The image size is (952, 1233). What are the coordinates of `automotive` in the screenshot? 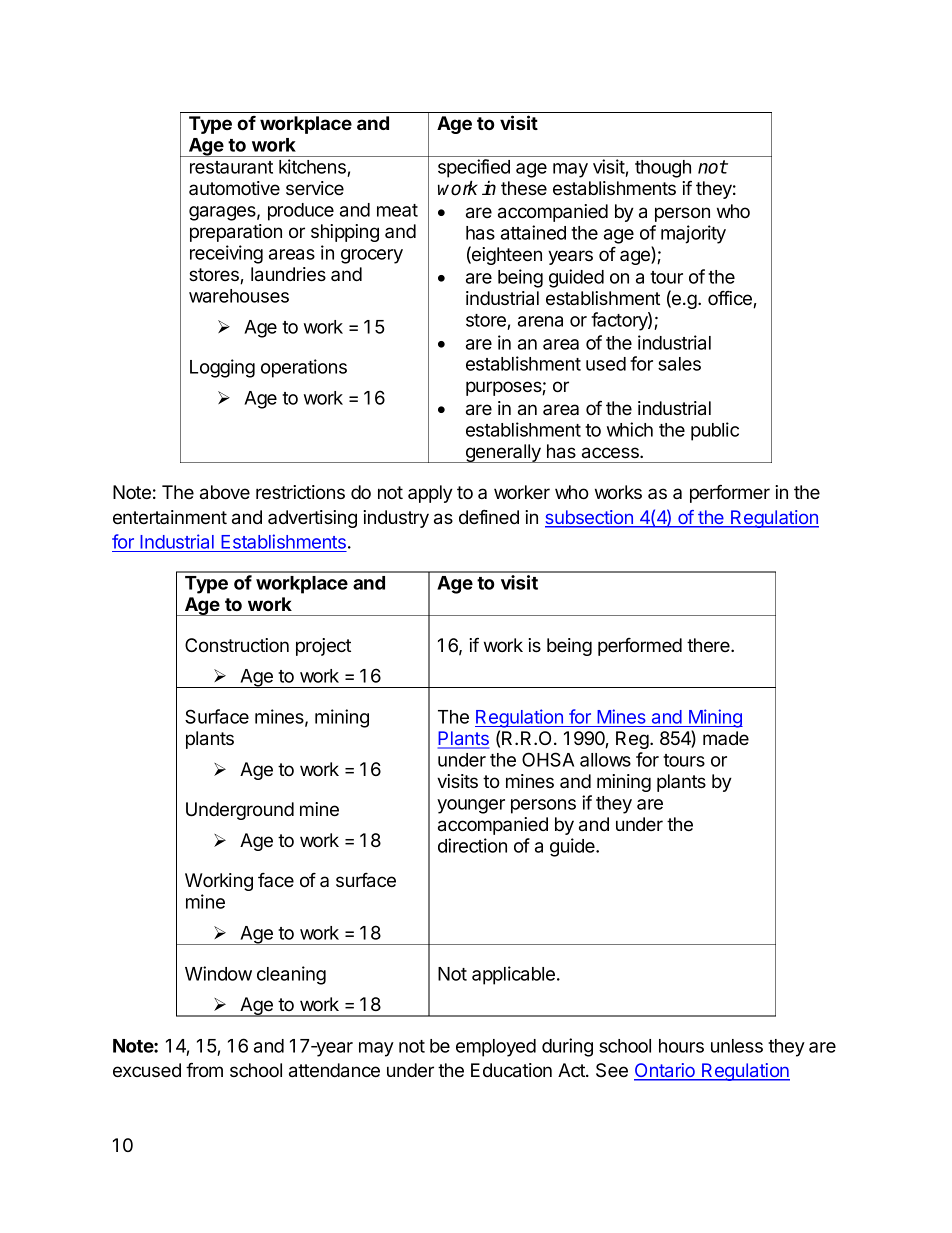 It's located at (234, 188).
